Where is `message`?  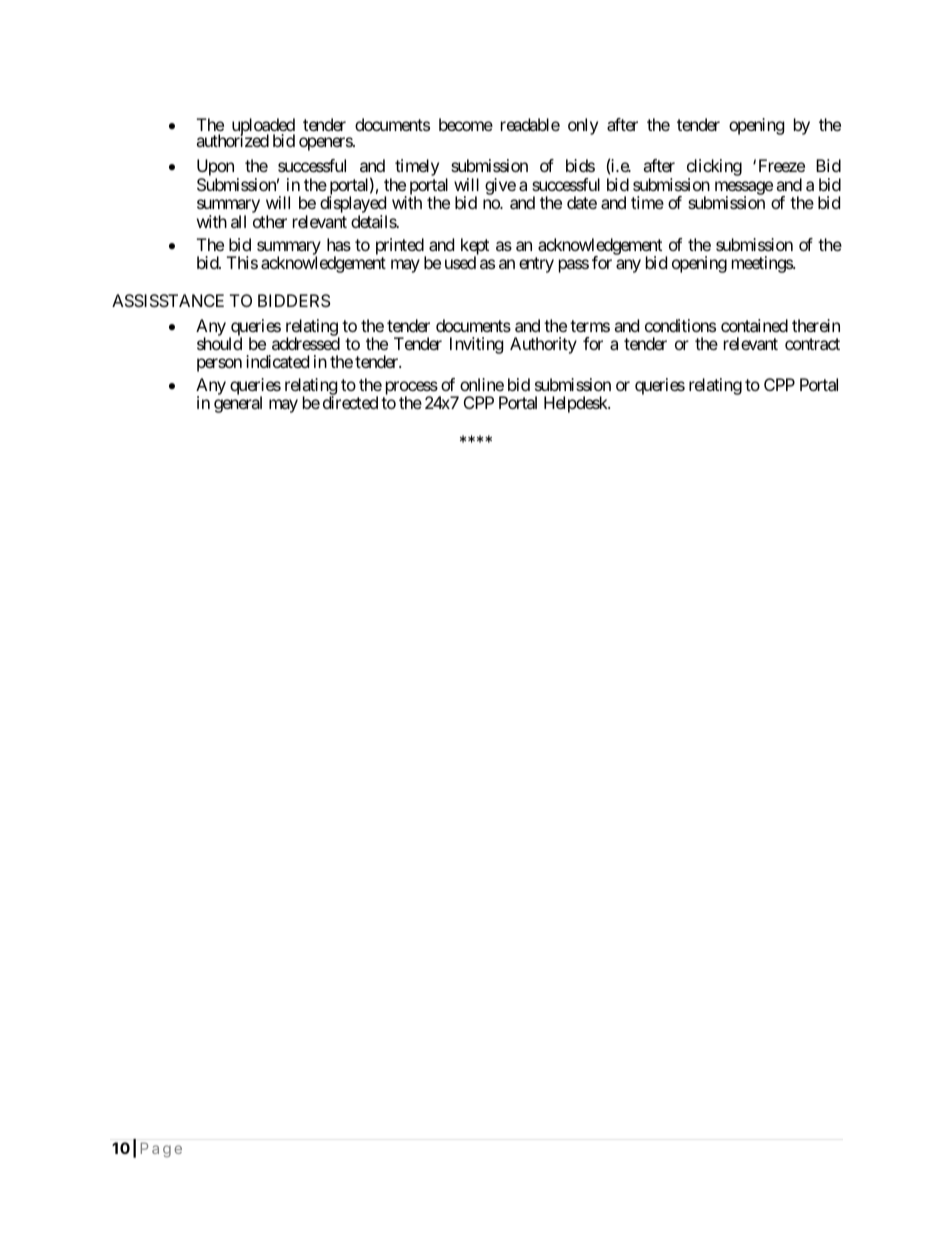
message is located at coordinates (744, 189).
